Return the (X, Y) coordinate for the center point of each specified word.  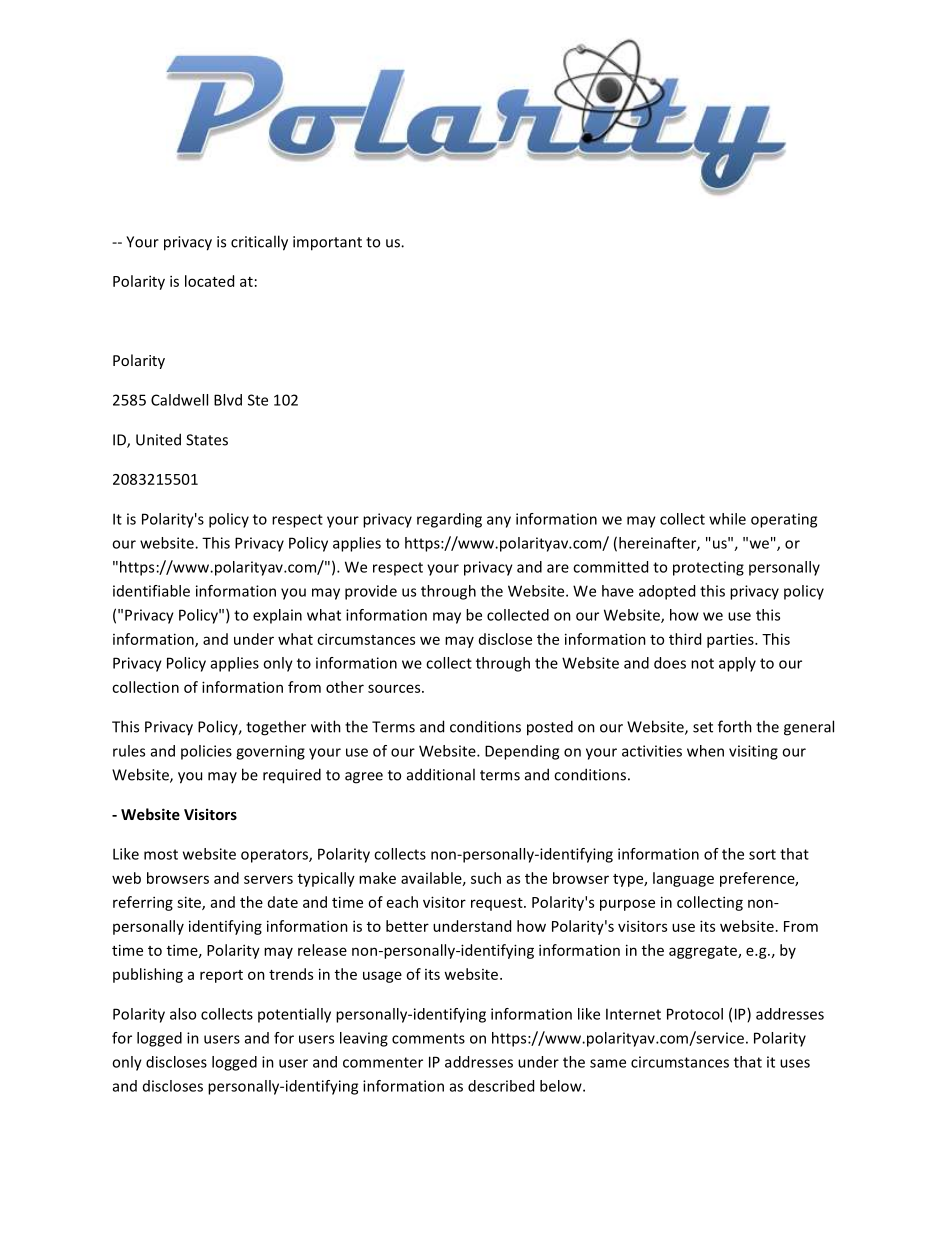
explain (277, 616)
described (501, 1086)
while (727, 519)
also (183, 1014)
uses (795, 1063)
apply (737, 664)
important (327, 243)
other (345, 687)
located (209, 281)
